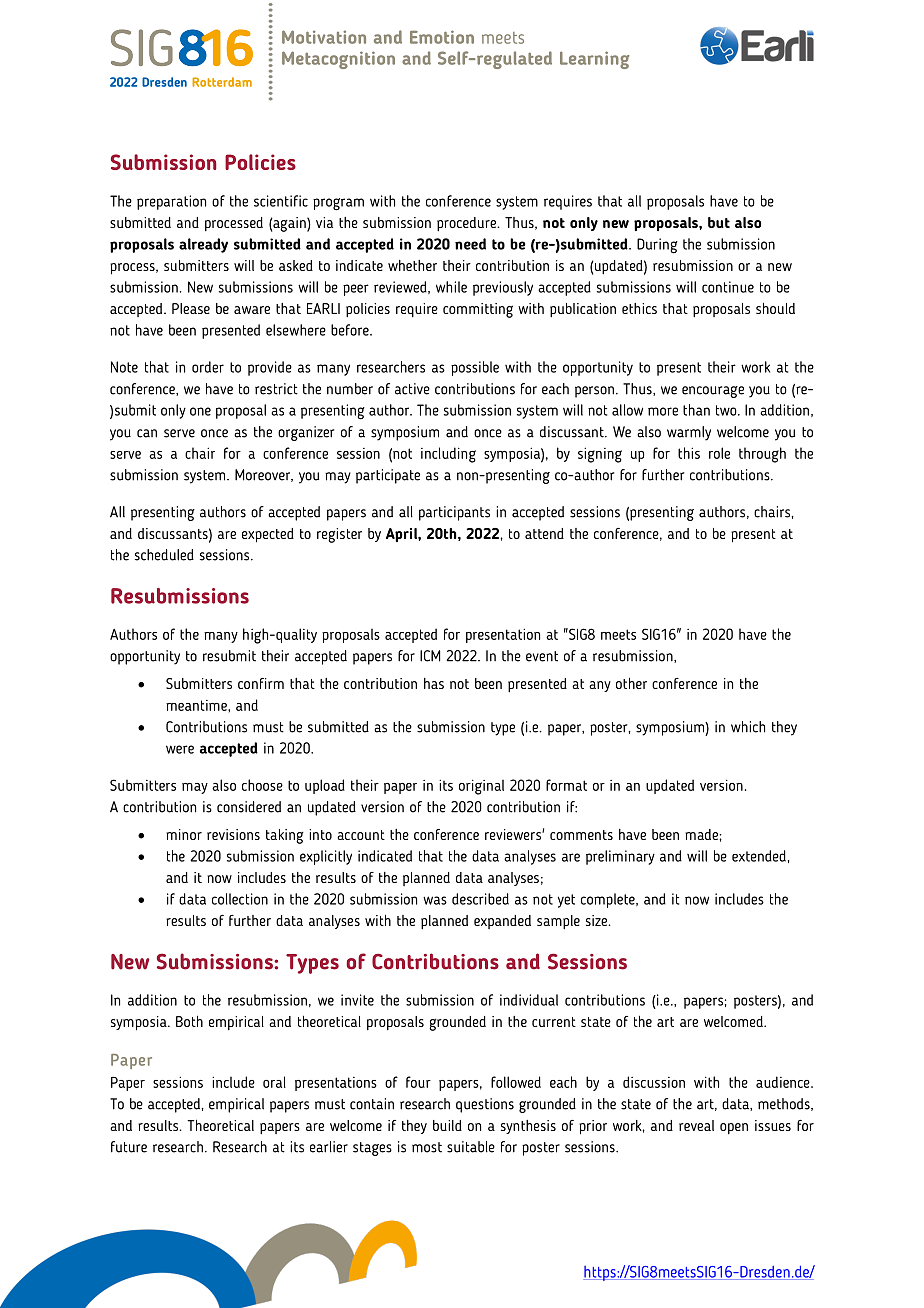 The width and height of the screenshot is (924, 1308). What do you see at coordinates (274, 1082) in the screenshot?
I see `oral` at bounding box center [274, 1082].
